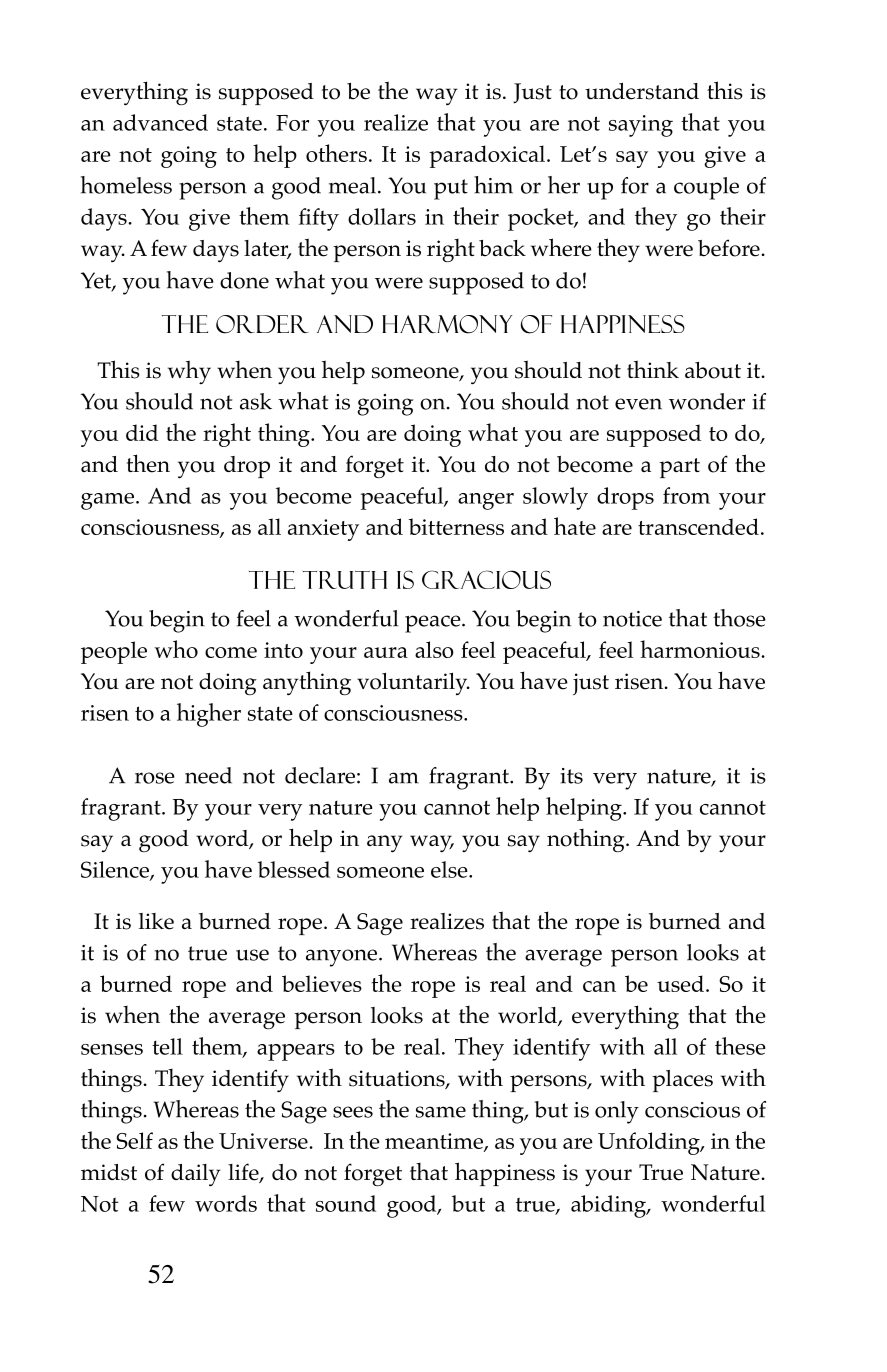  Describe the element at coordinates (641, 126) in the screenshot. I see `saying` at that location.
